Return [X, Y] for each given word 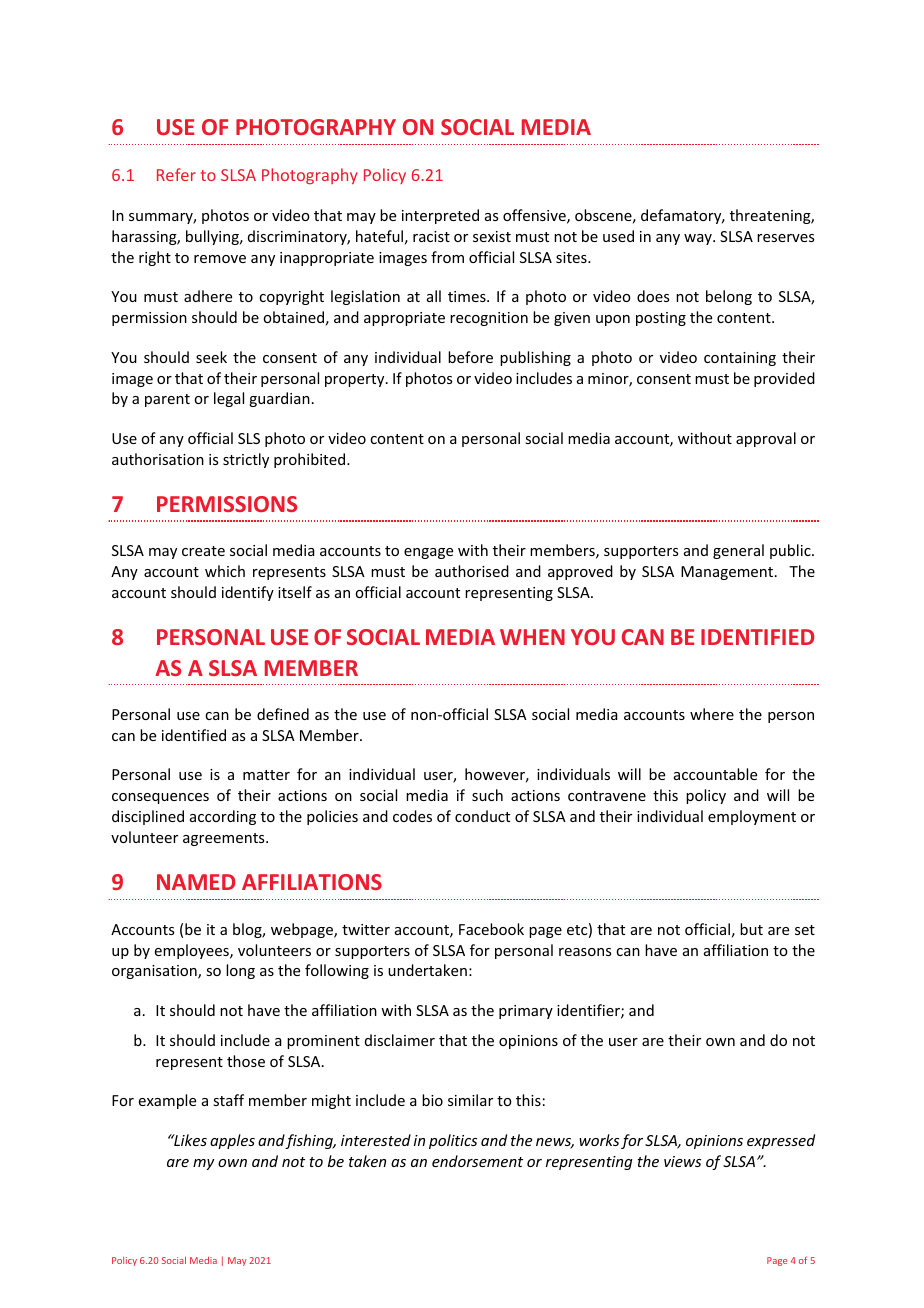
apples [232, 1141]
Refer [176, 174]
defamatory [682, 216]
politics [453, 1141]
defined [283, 714]
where [712, 714]
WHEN [532, 637]
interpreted [440, 216]
